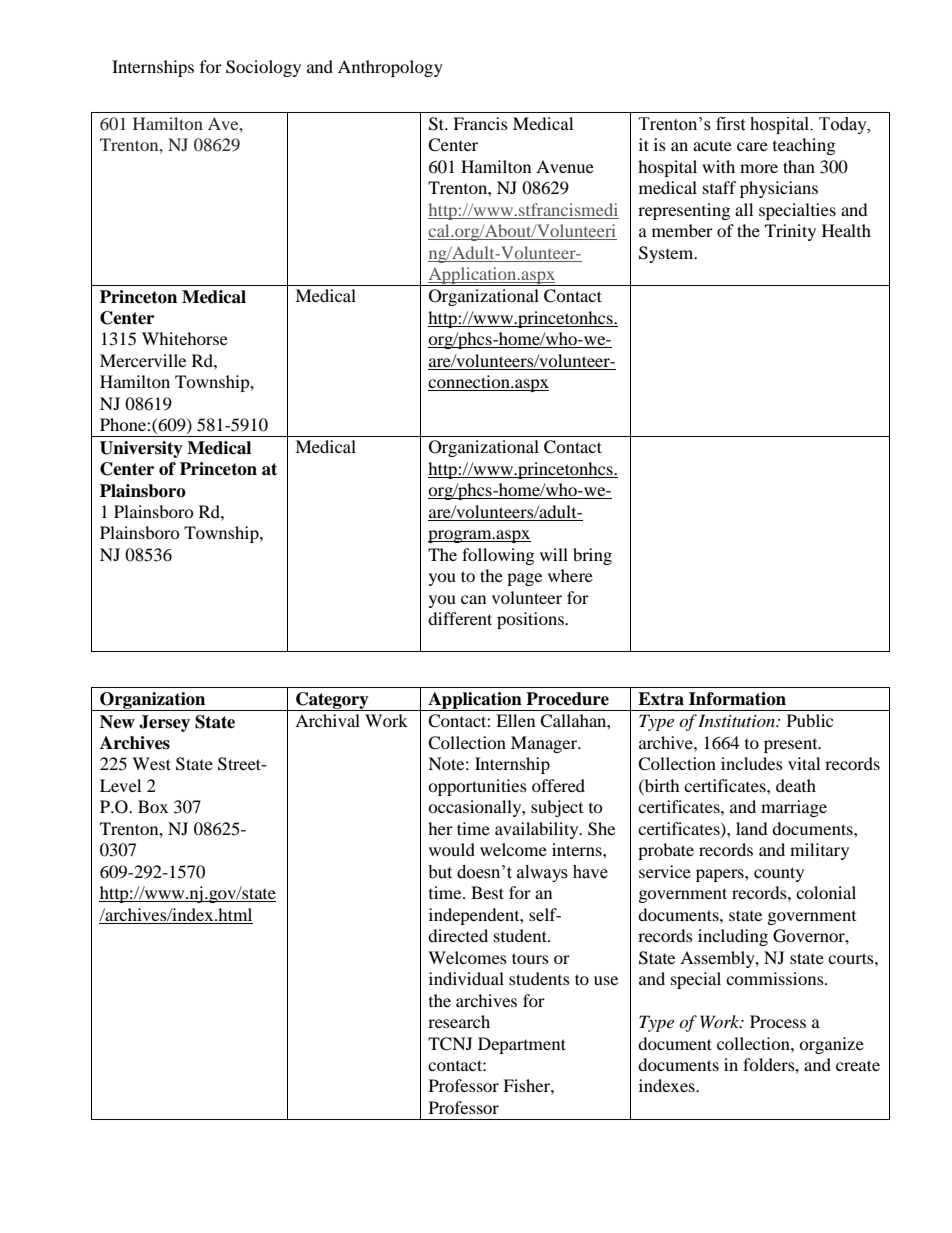  I want to click on bring, so click(592, 556).
